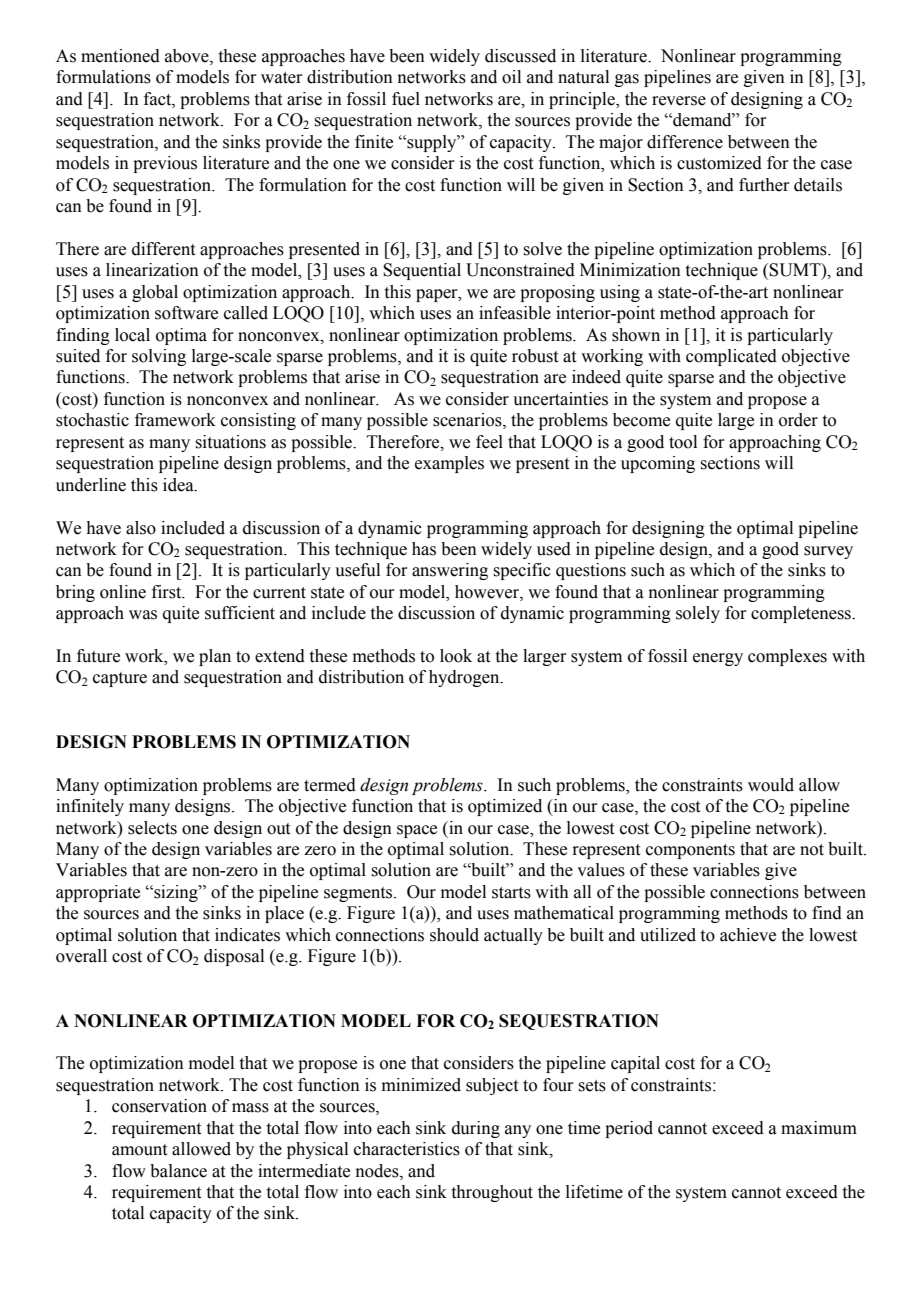 This image has height=1308, width=924. What do you see at coordinates (143, 615) in the image?
I see `was` at bounding box center [143, 615].
